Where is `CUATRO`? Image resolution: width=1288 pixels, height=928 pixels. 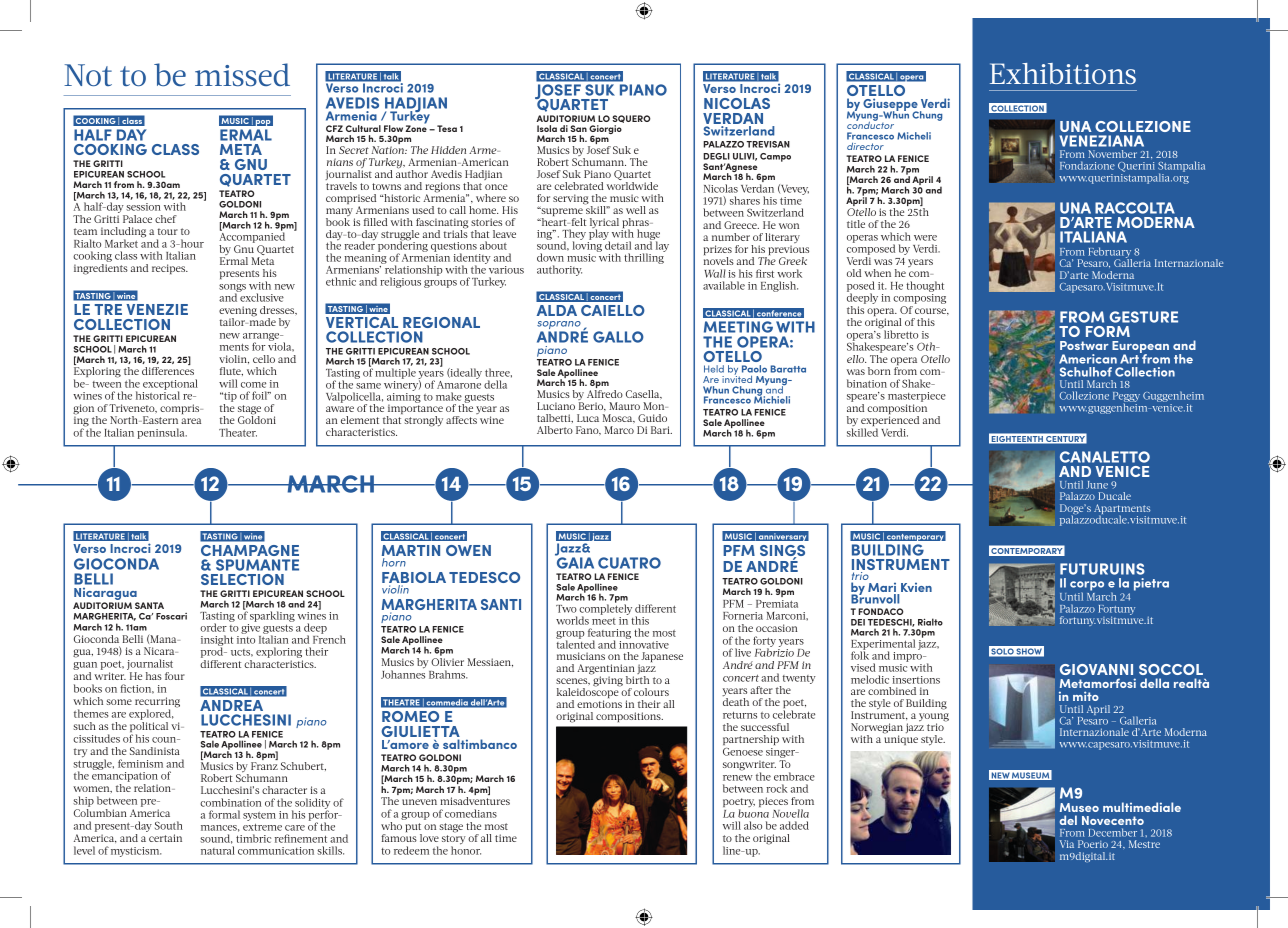
CUATRO is located at coordinates (629, 563).
